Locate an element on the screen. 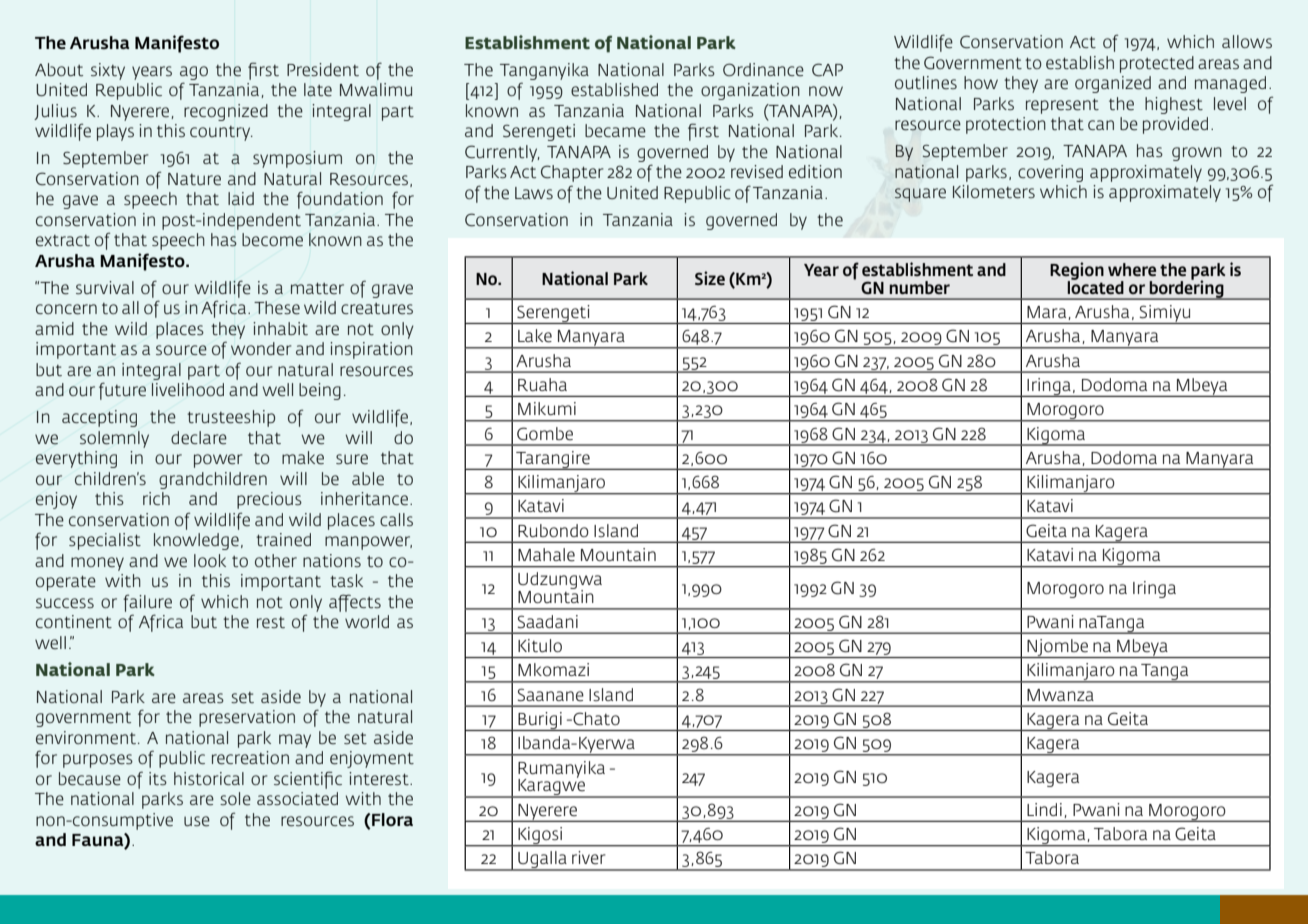 The image size is (1308, 924). Mkomazi is located at coordinates (553, 669).
